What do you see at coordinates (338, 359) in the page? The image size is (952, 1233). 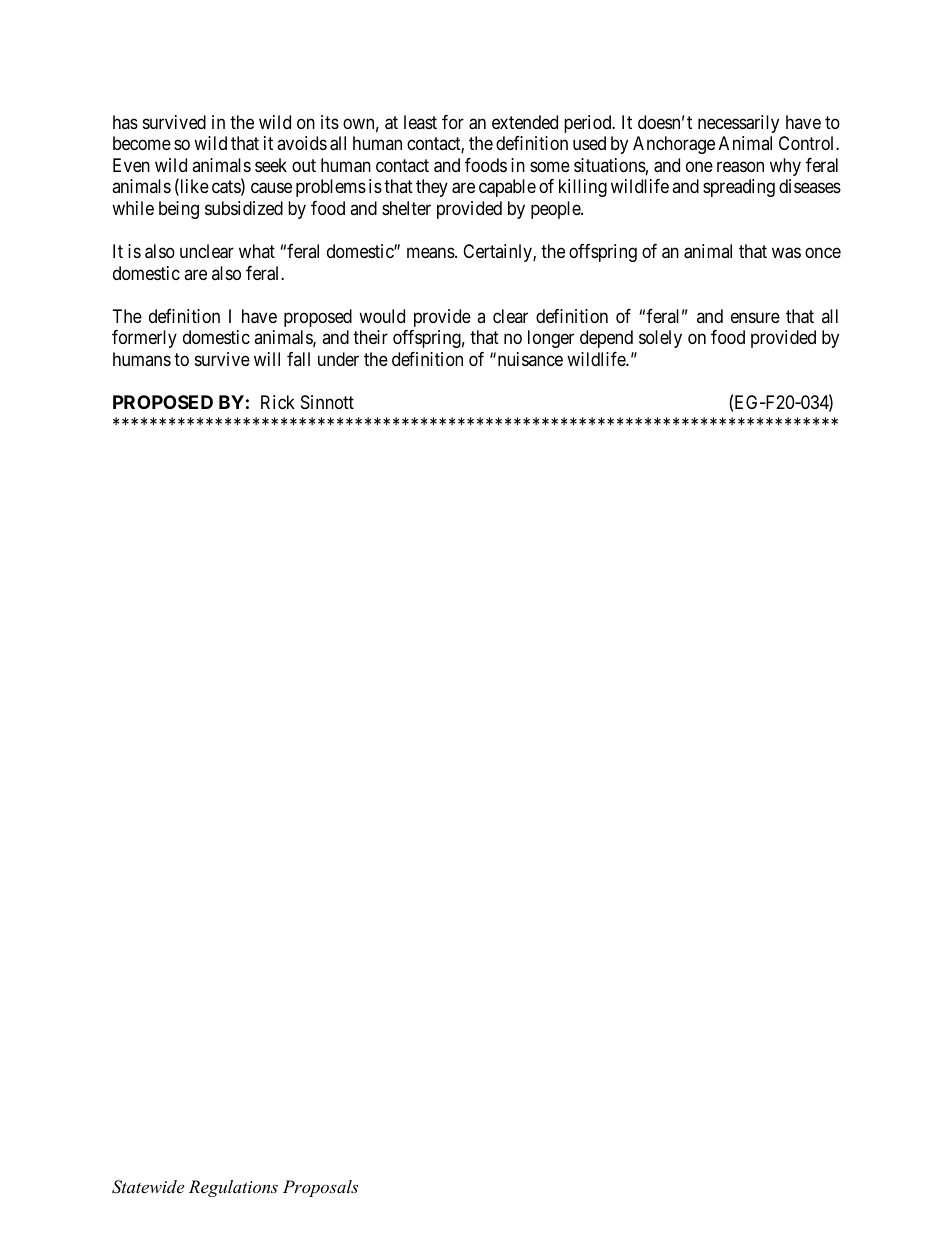 I see `under` at bounding box center [338, 359].
